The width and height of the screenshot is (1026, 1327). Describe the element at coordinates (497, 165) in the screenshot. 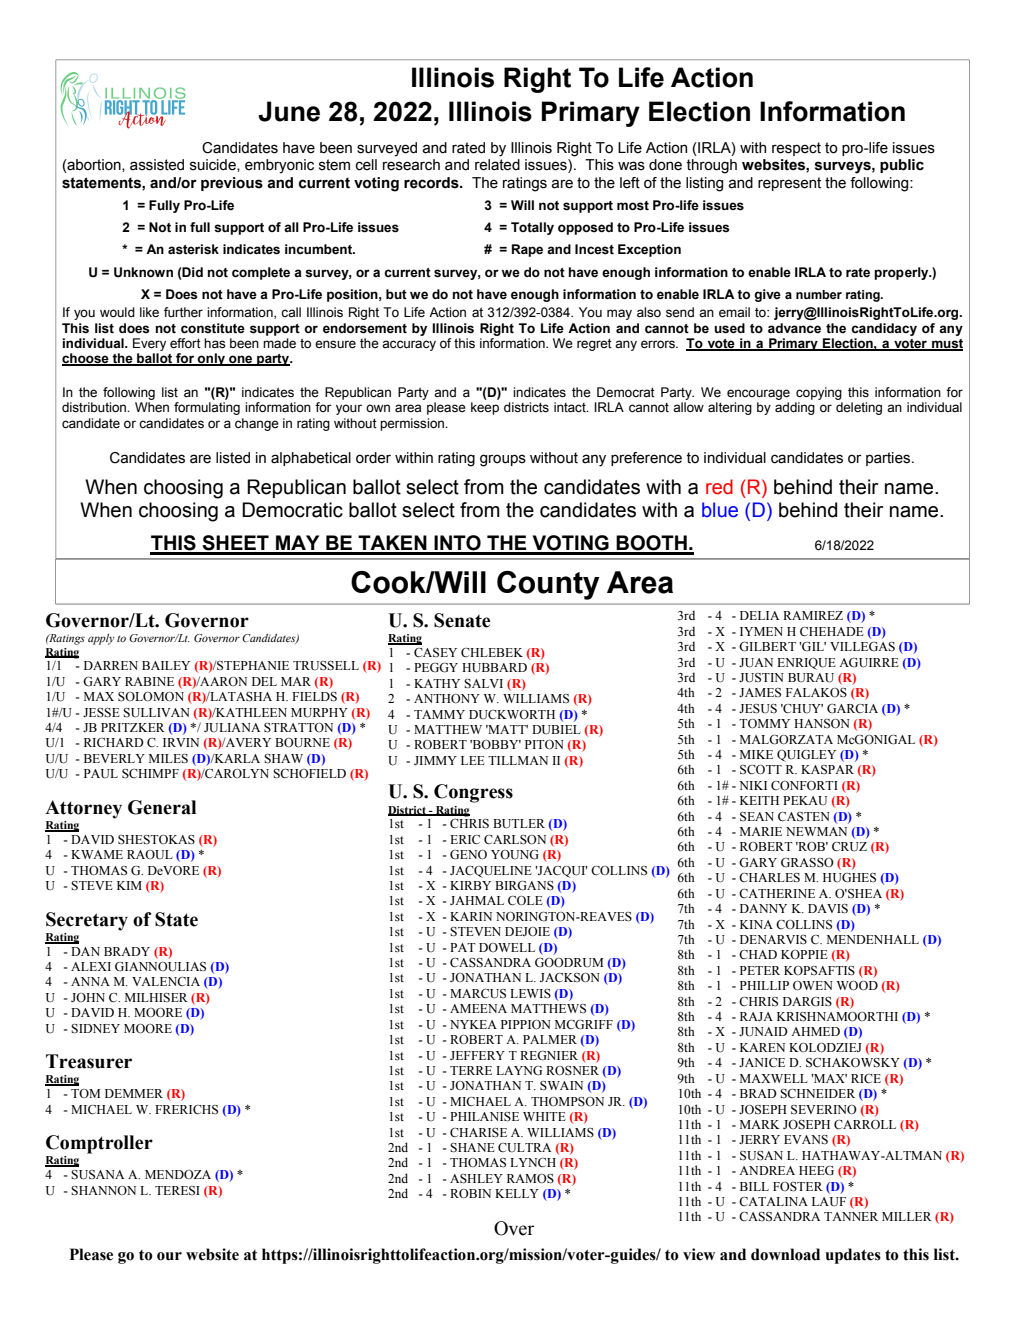

I see `related` at that location.
